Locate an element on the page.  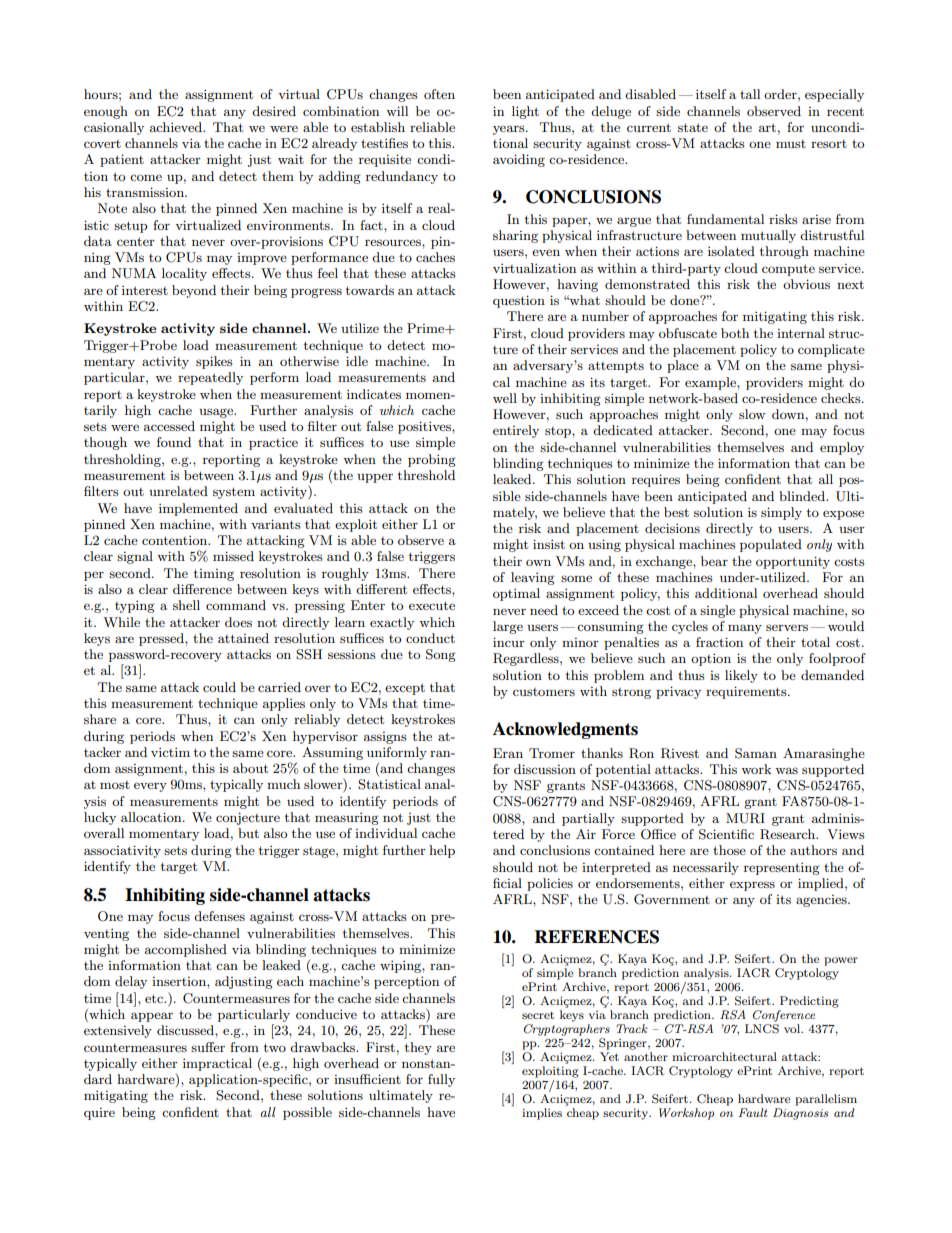
must is located at coordinates (791, 144).
